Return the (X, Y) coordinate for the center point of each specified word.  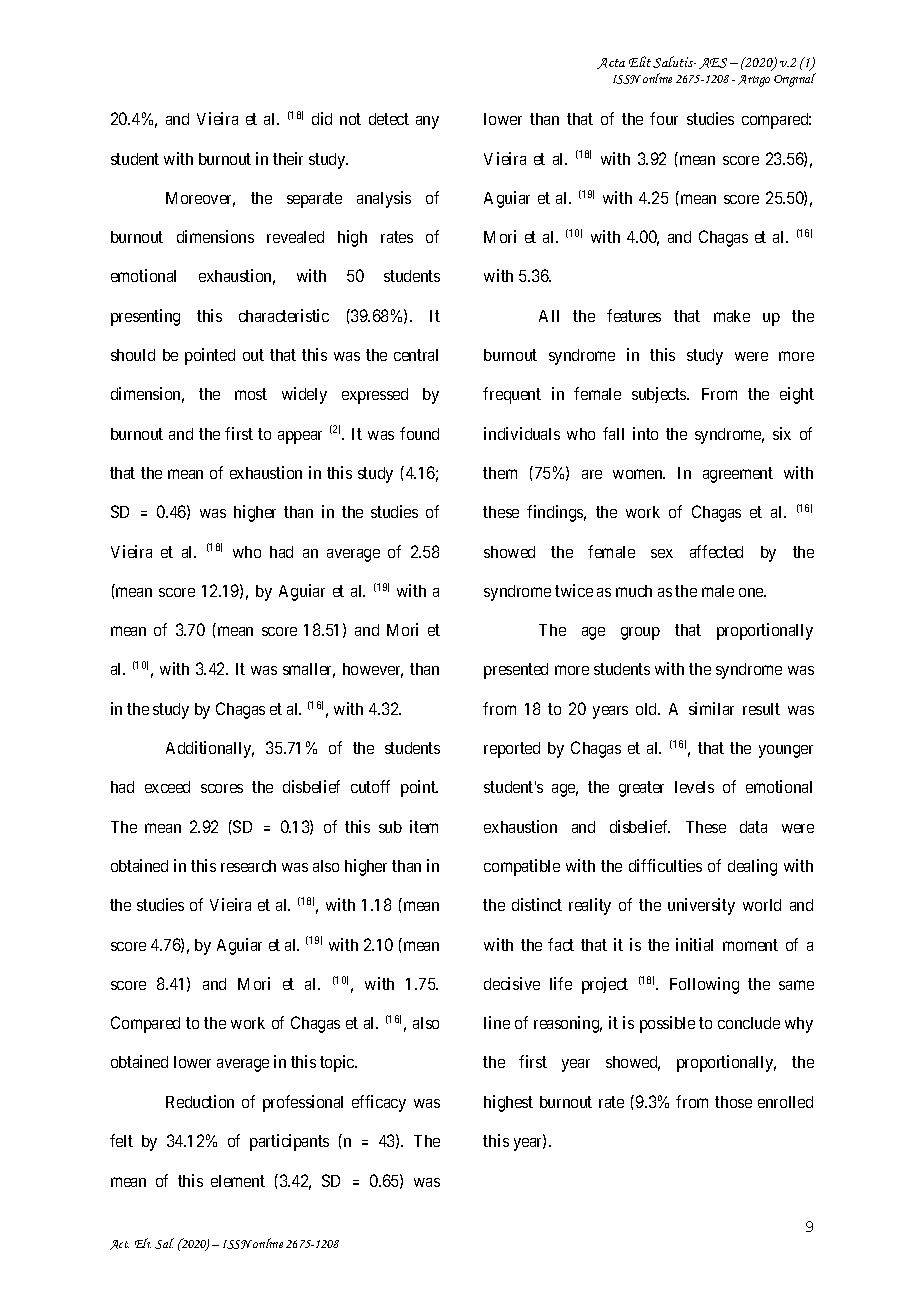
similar (711, 708)
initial (694, 944)
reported (512, 750)
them (500, 473)
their (288, 158)
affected (716, 551)
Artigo (754, 81)
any (427, 122)
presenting (145, 317)
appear (300, 437)
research (248, 866)
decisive (512, 983)
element (238, 1181)
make (732, 316)
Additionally (210, 749)
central (416, 355)
